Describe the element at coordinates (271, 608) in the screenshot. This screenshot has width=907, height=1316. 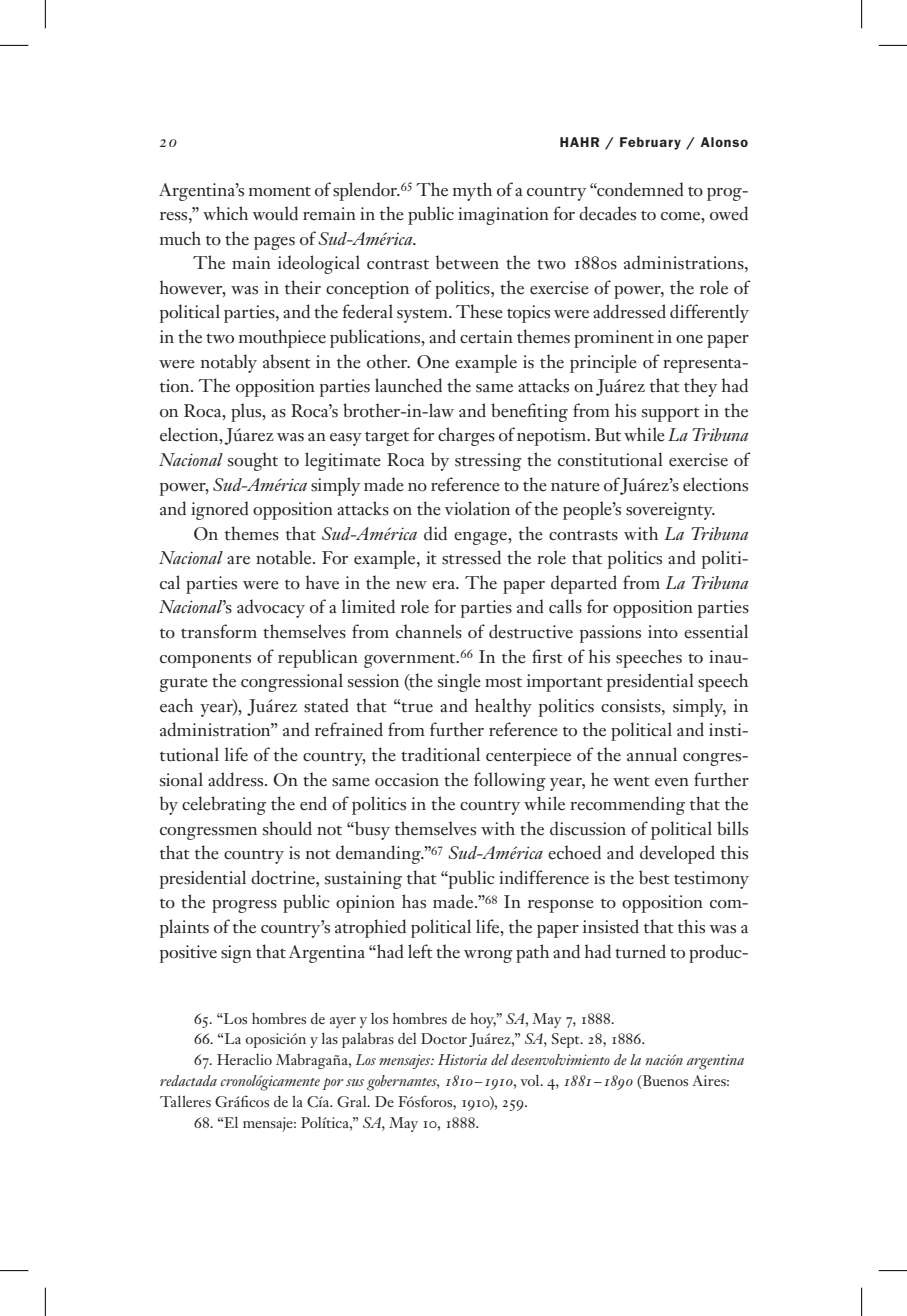
I see `advocacy` at that location.
